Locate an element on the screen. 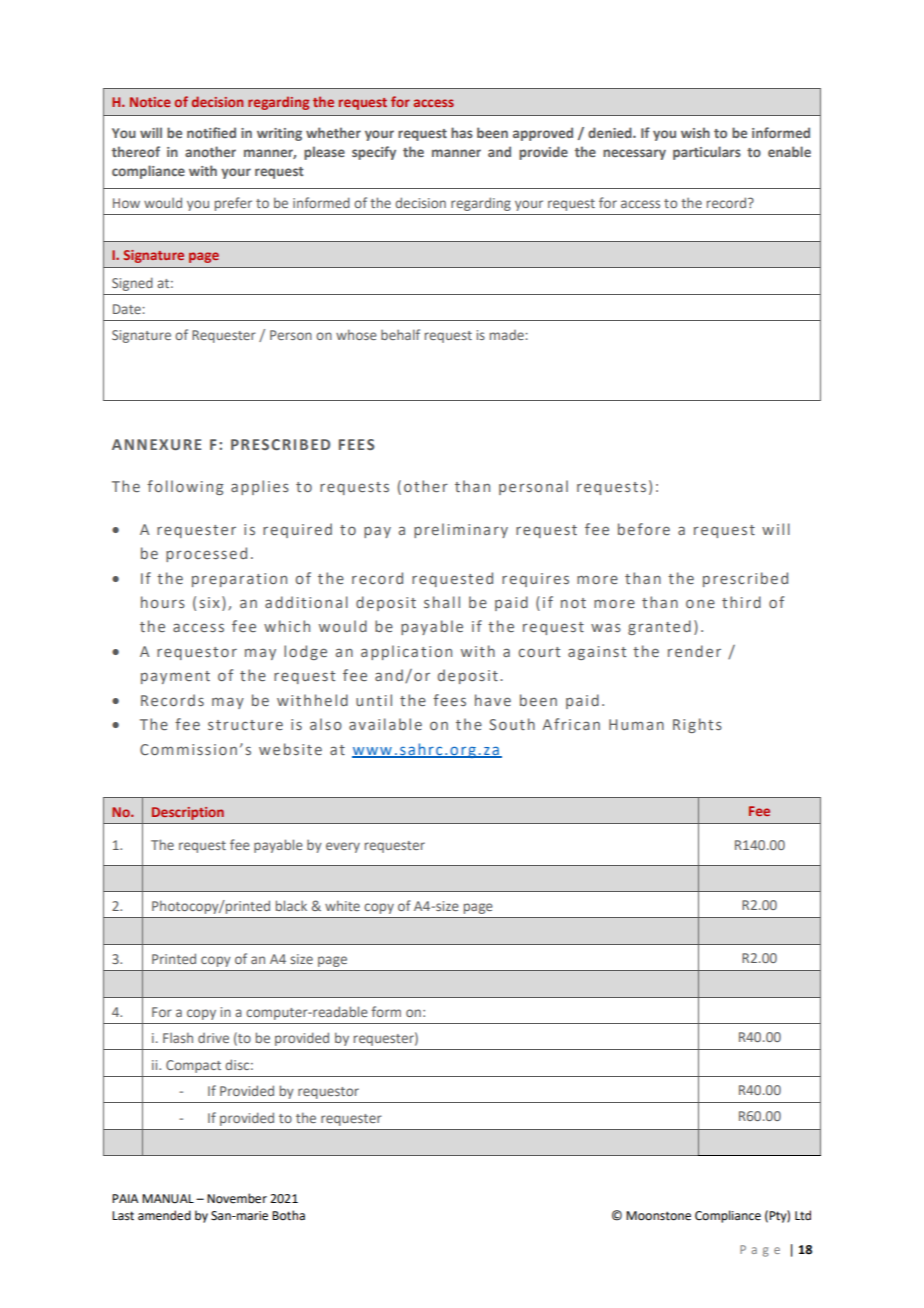 The width and height of the screenshot is (924, 1308). payment is located at coordinates (175, 677).
